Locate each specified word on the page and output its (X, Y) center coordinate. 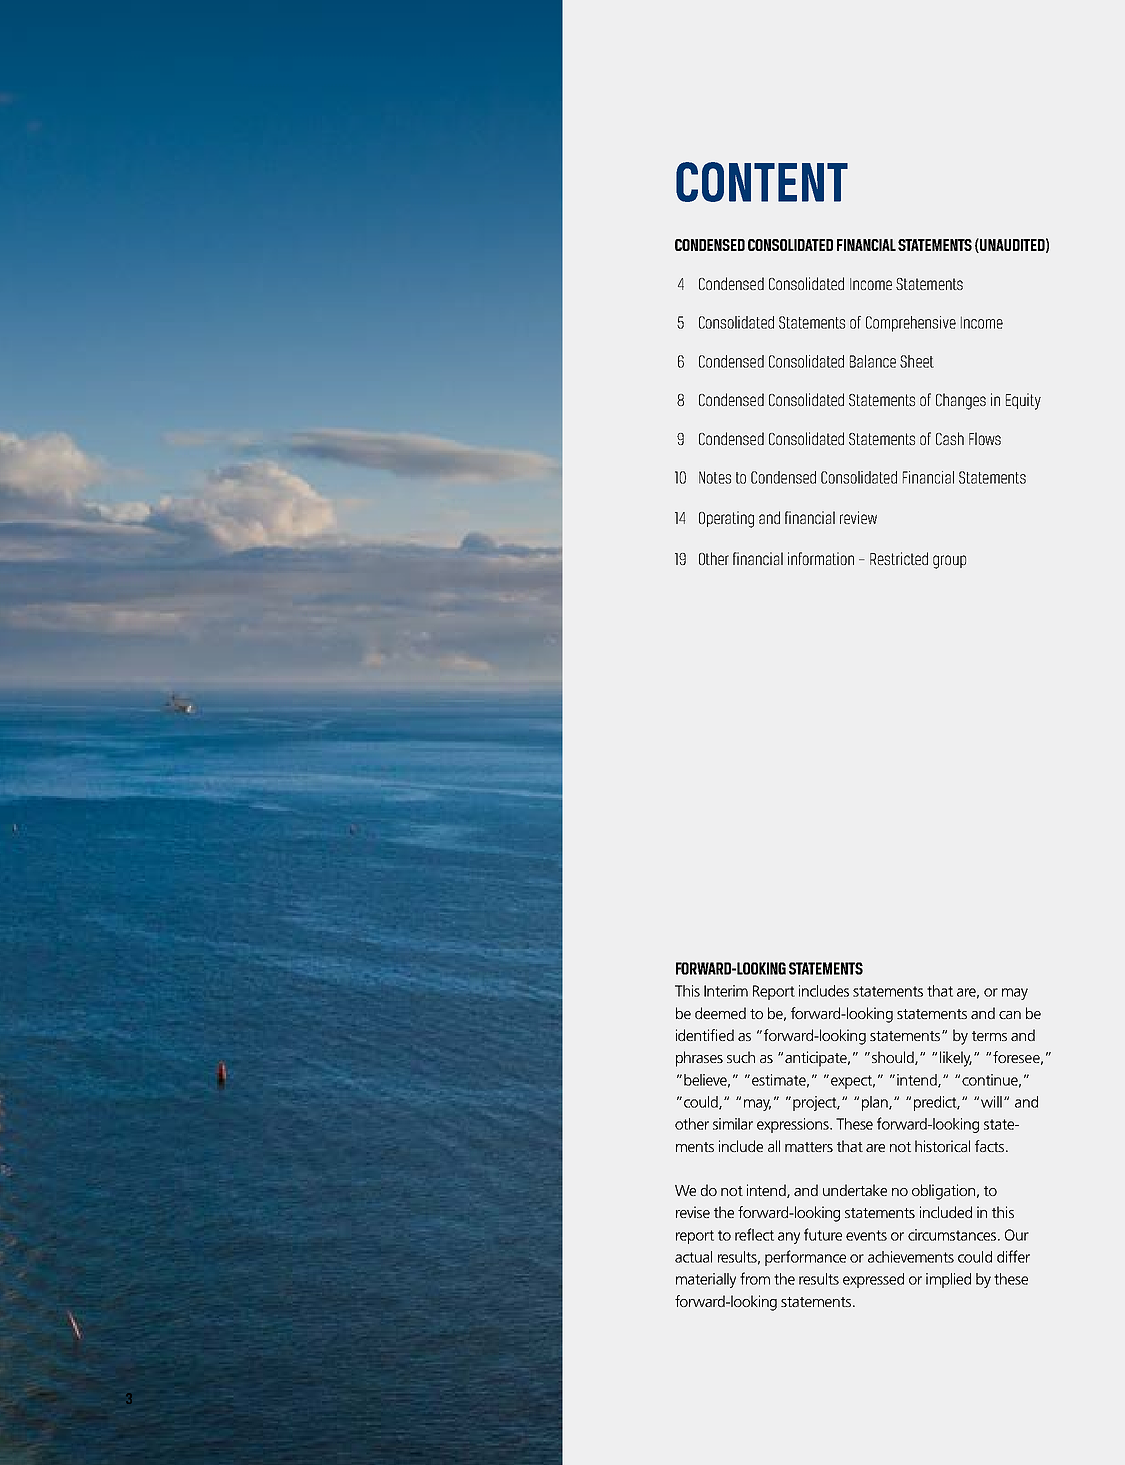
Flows (985, 438)
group (949, 562)
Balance (873, 361)
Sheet (917, 361)
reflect (754, 1234)
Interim (726, 991)
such (741, 1057)
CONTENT (762, 182)
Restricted (899, 558)
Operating (726, 519)
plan (876, 1103)
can (1010, 1015)
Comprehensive (911, 324)
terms (989, 1036)
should (894, 1058)
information (821, 558)
